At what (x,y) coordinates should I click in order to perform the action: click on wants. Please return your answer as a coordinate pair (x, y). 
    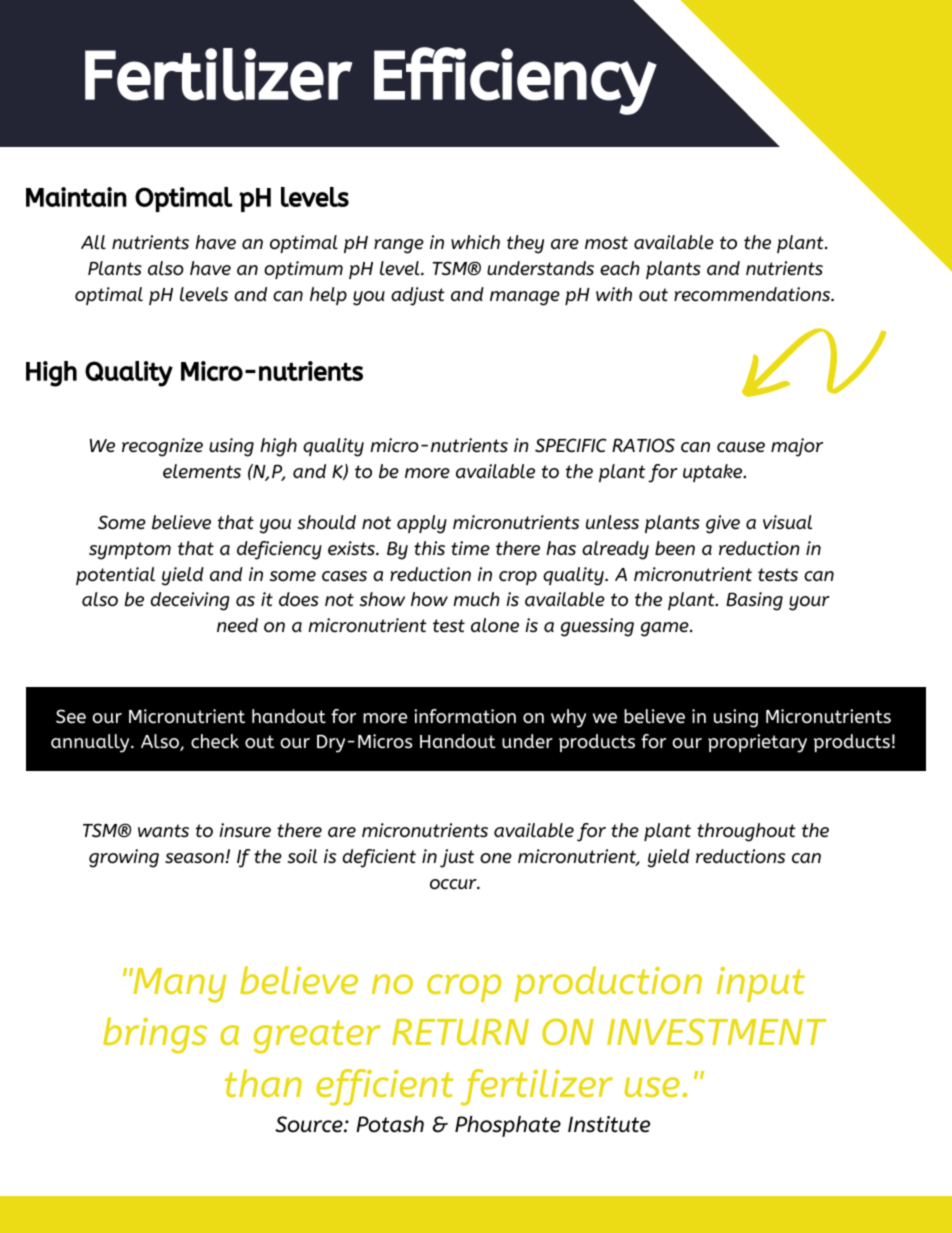
    Looking at the image, I should click on (163, 831).
